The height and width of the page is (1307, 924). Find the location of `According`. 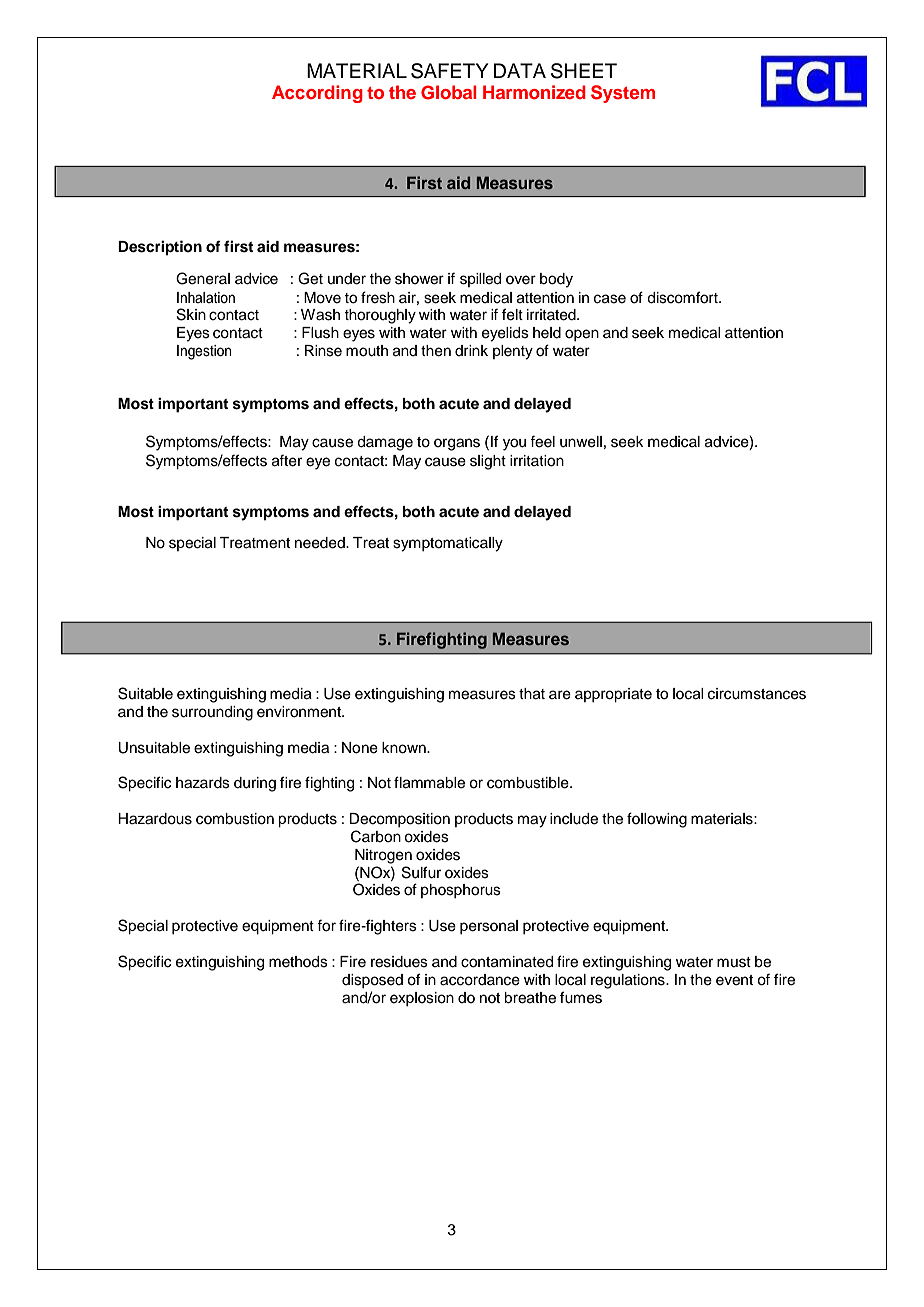

According is located at coordinates (317, 94).
